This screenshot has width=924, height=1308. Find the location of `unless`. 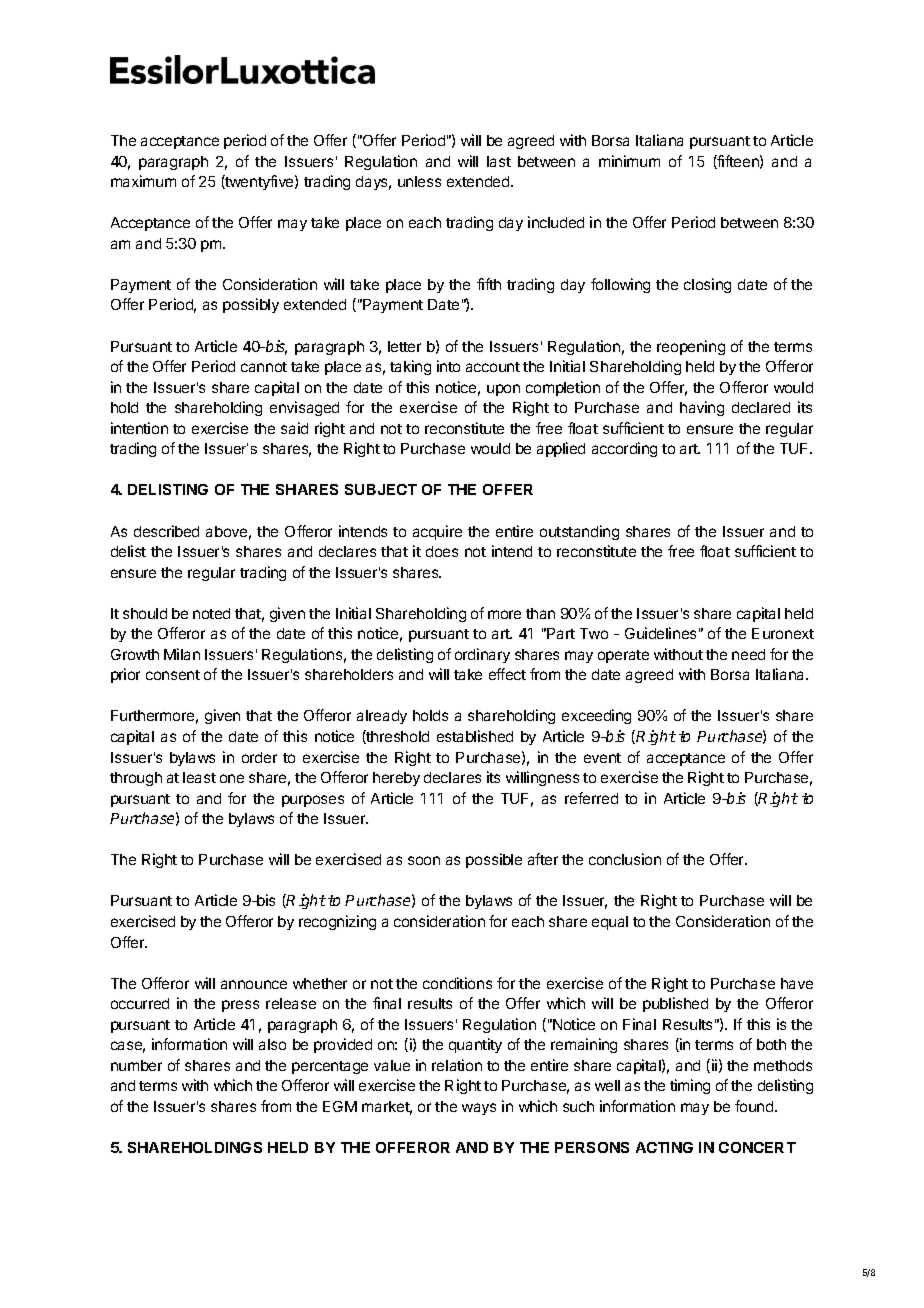

unless is located at coordinates (419, 181).
